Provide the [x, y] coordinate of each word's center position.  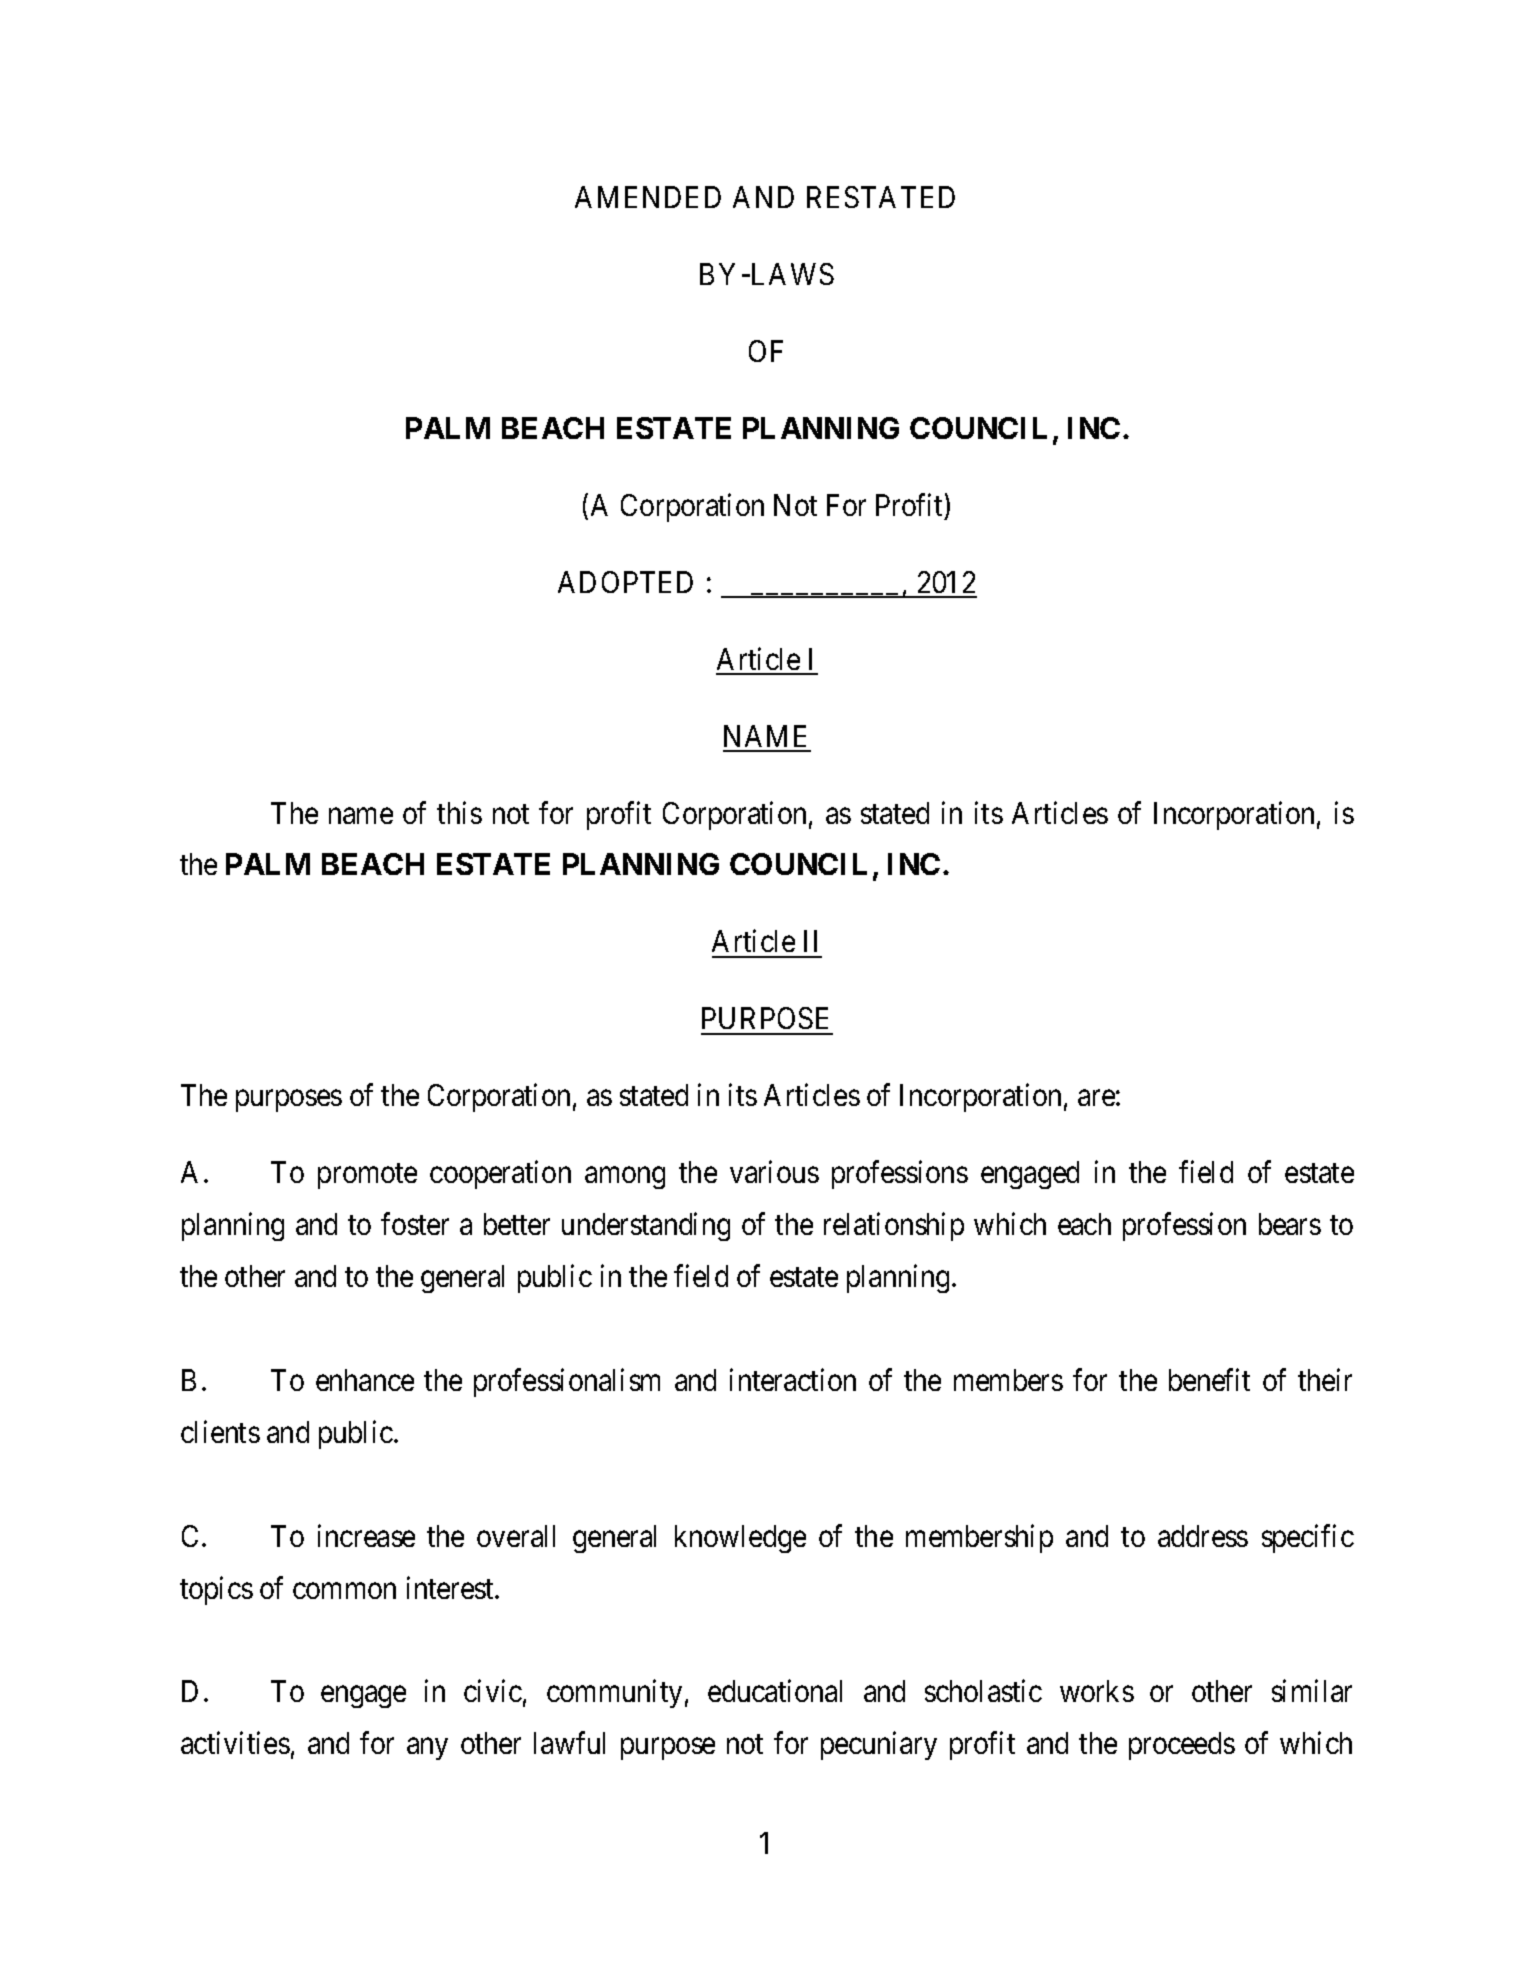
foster [415, 1224]
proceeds [1182, 1746]
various [774, 1172]
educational [775, 1691]
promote [367, 1176]
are [1096, 1098]
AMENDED [648, 197]
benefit [1209, 1380]
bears [1290, 1224]
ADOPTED [625, 582]
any [427, 1749]
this [459, 812]
